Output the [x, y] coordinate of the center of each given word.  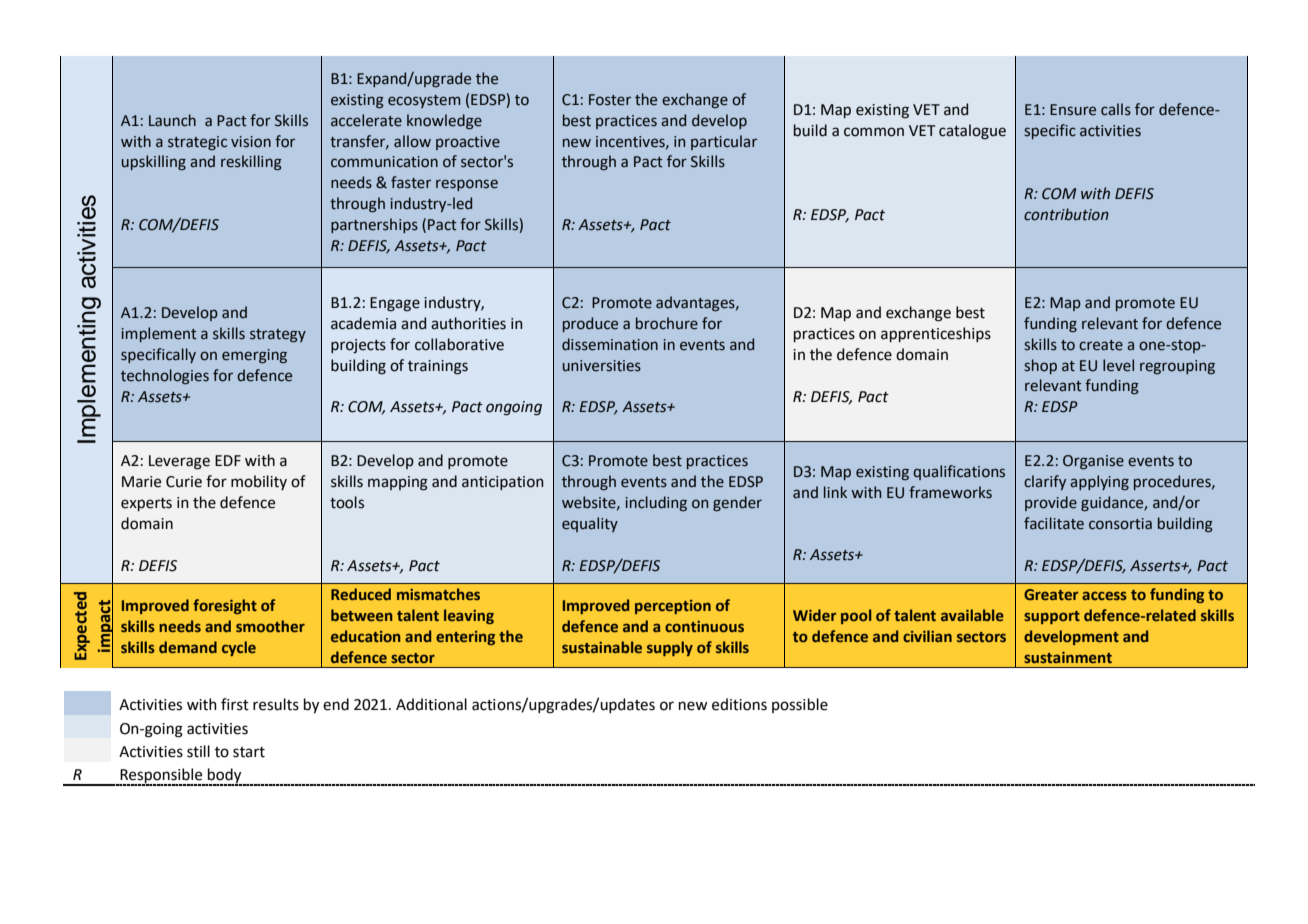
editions [739, 704]
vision [251, 142]
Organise [1093, 462]
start [249, 752]
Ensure [1073, 110]
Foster [610, 100]
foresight [225, 606]
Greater [1051, 594]
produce [590, 324]
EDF [228, 460]
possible [800, 705]
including [656, 503]
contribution [1066, 214]
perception [673, 607]
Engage [395, 304]
